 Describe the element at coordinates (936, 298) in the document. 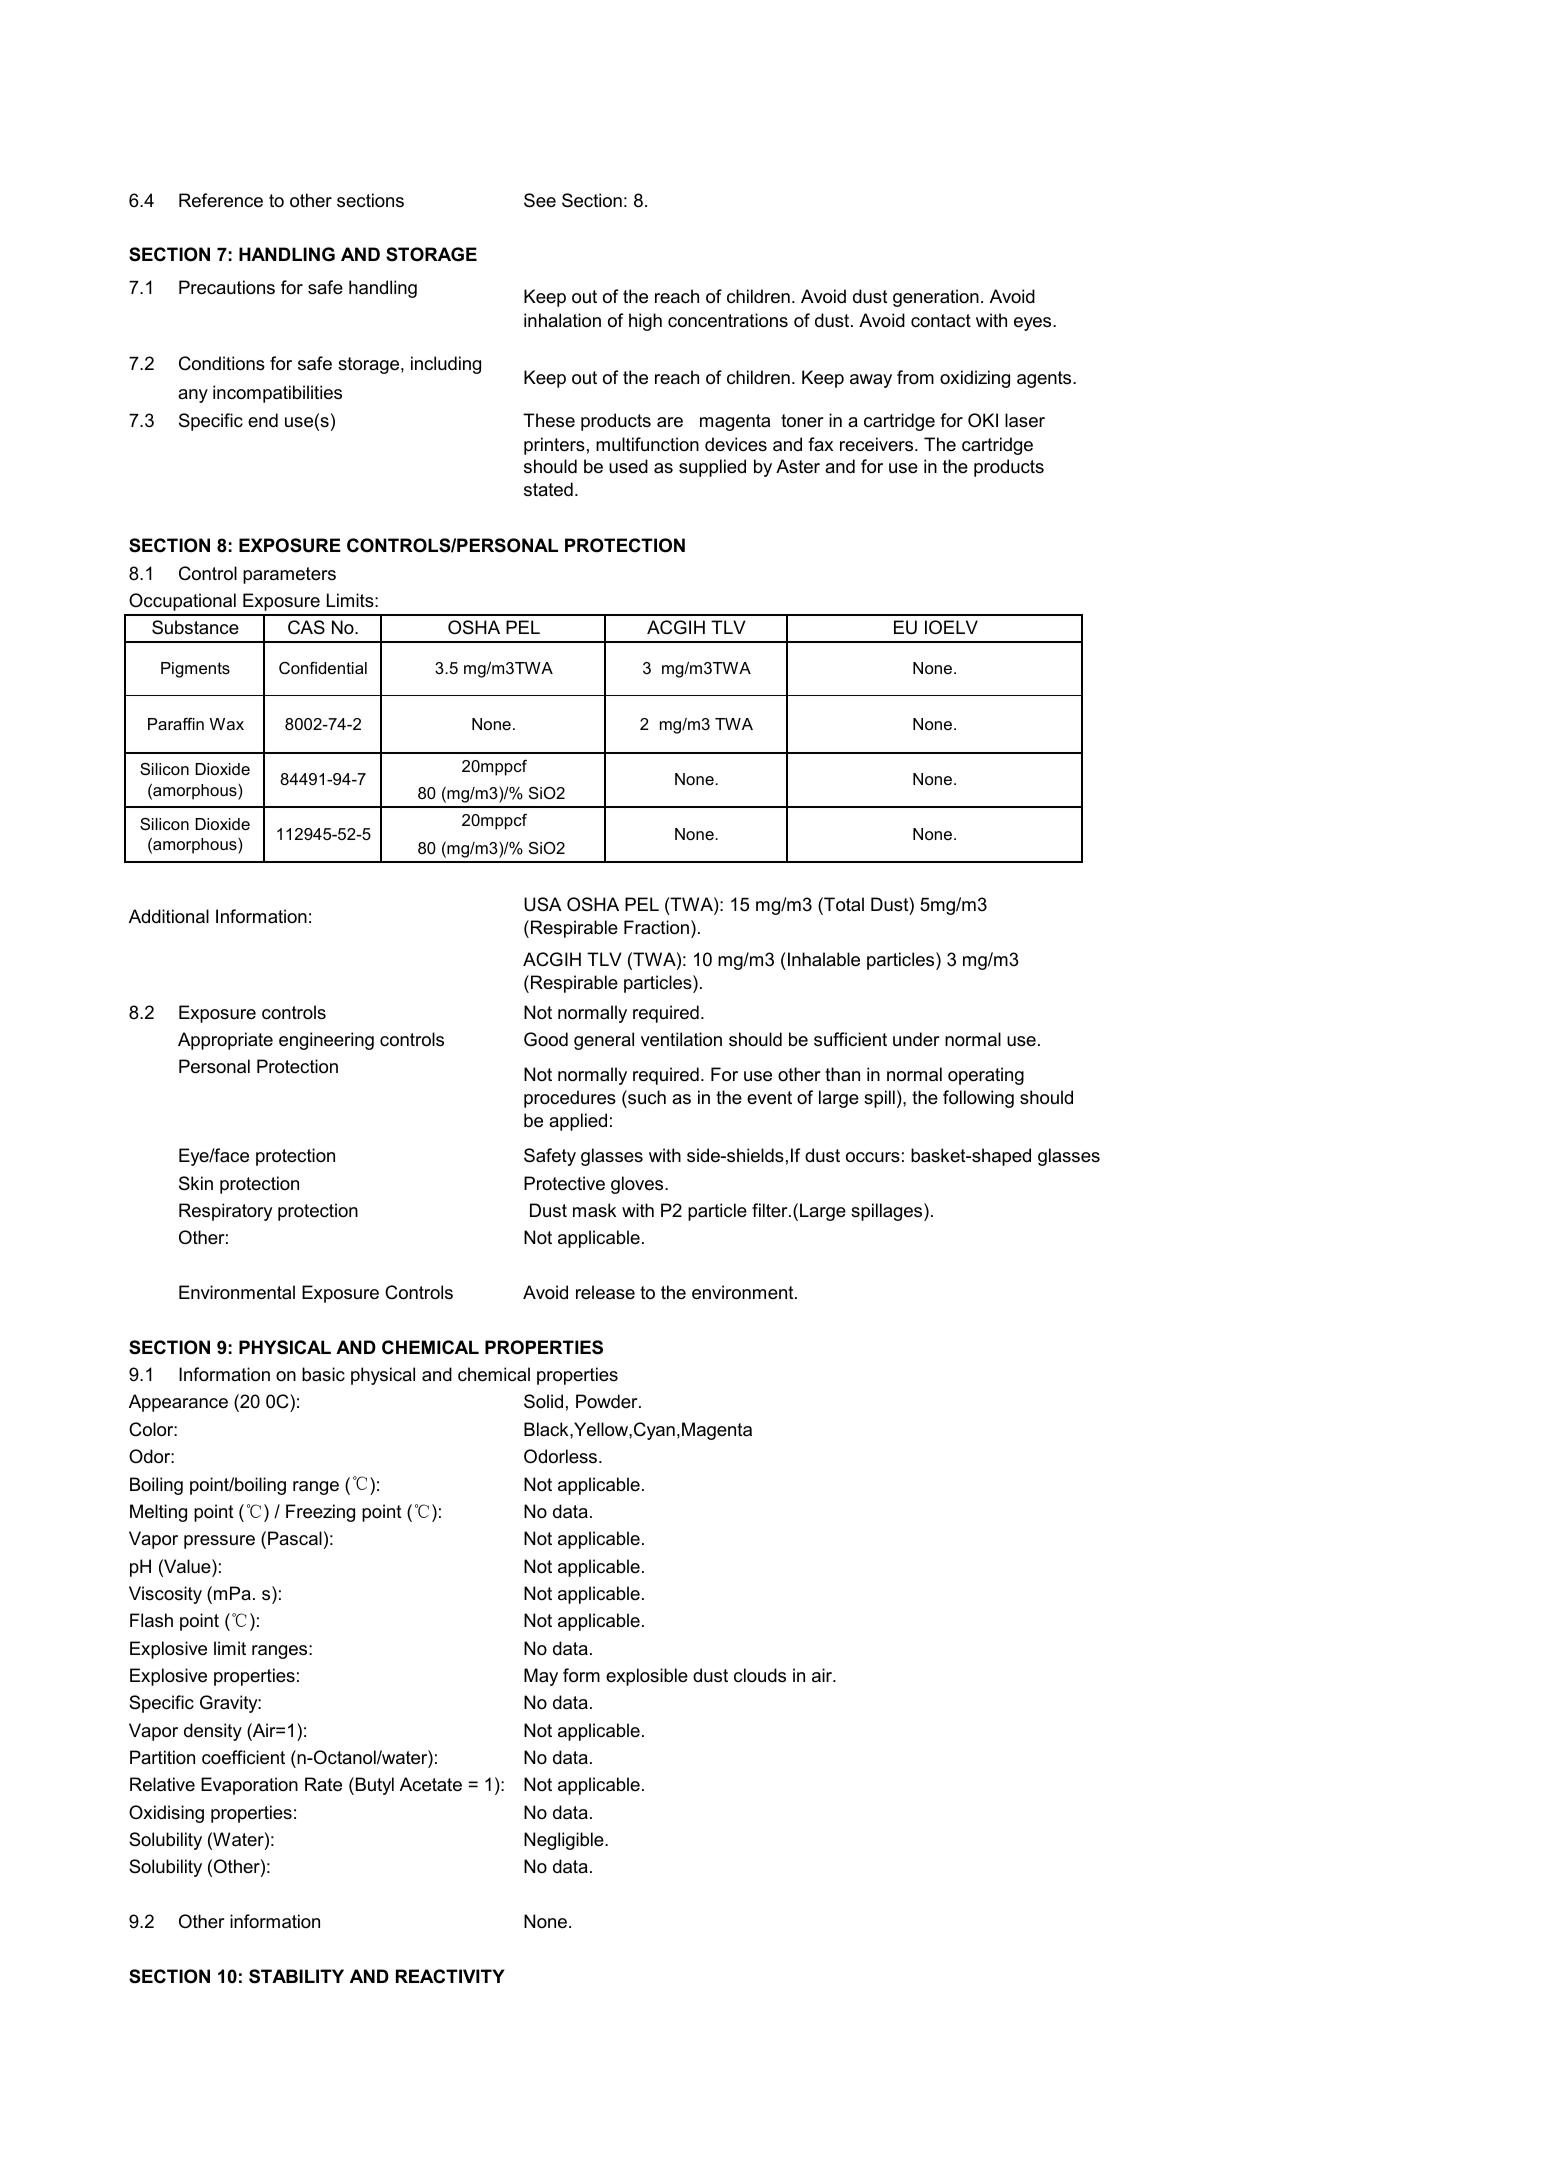

I see `generation` at that location.
